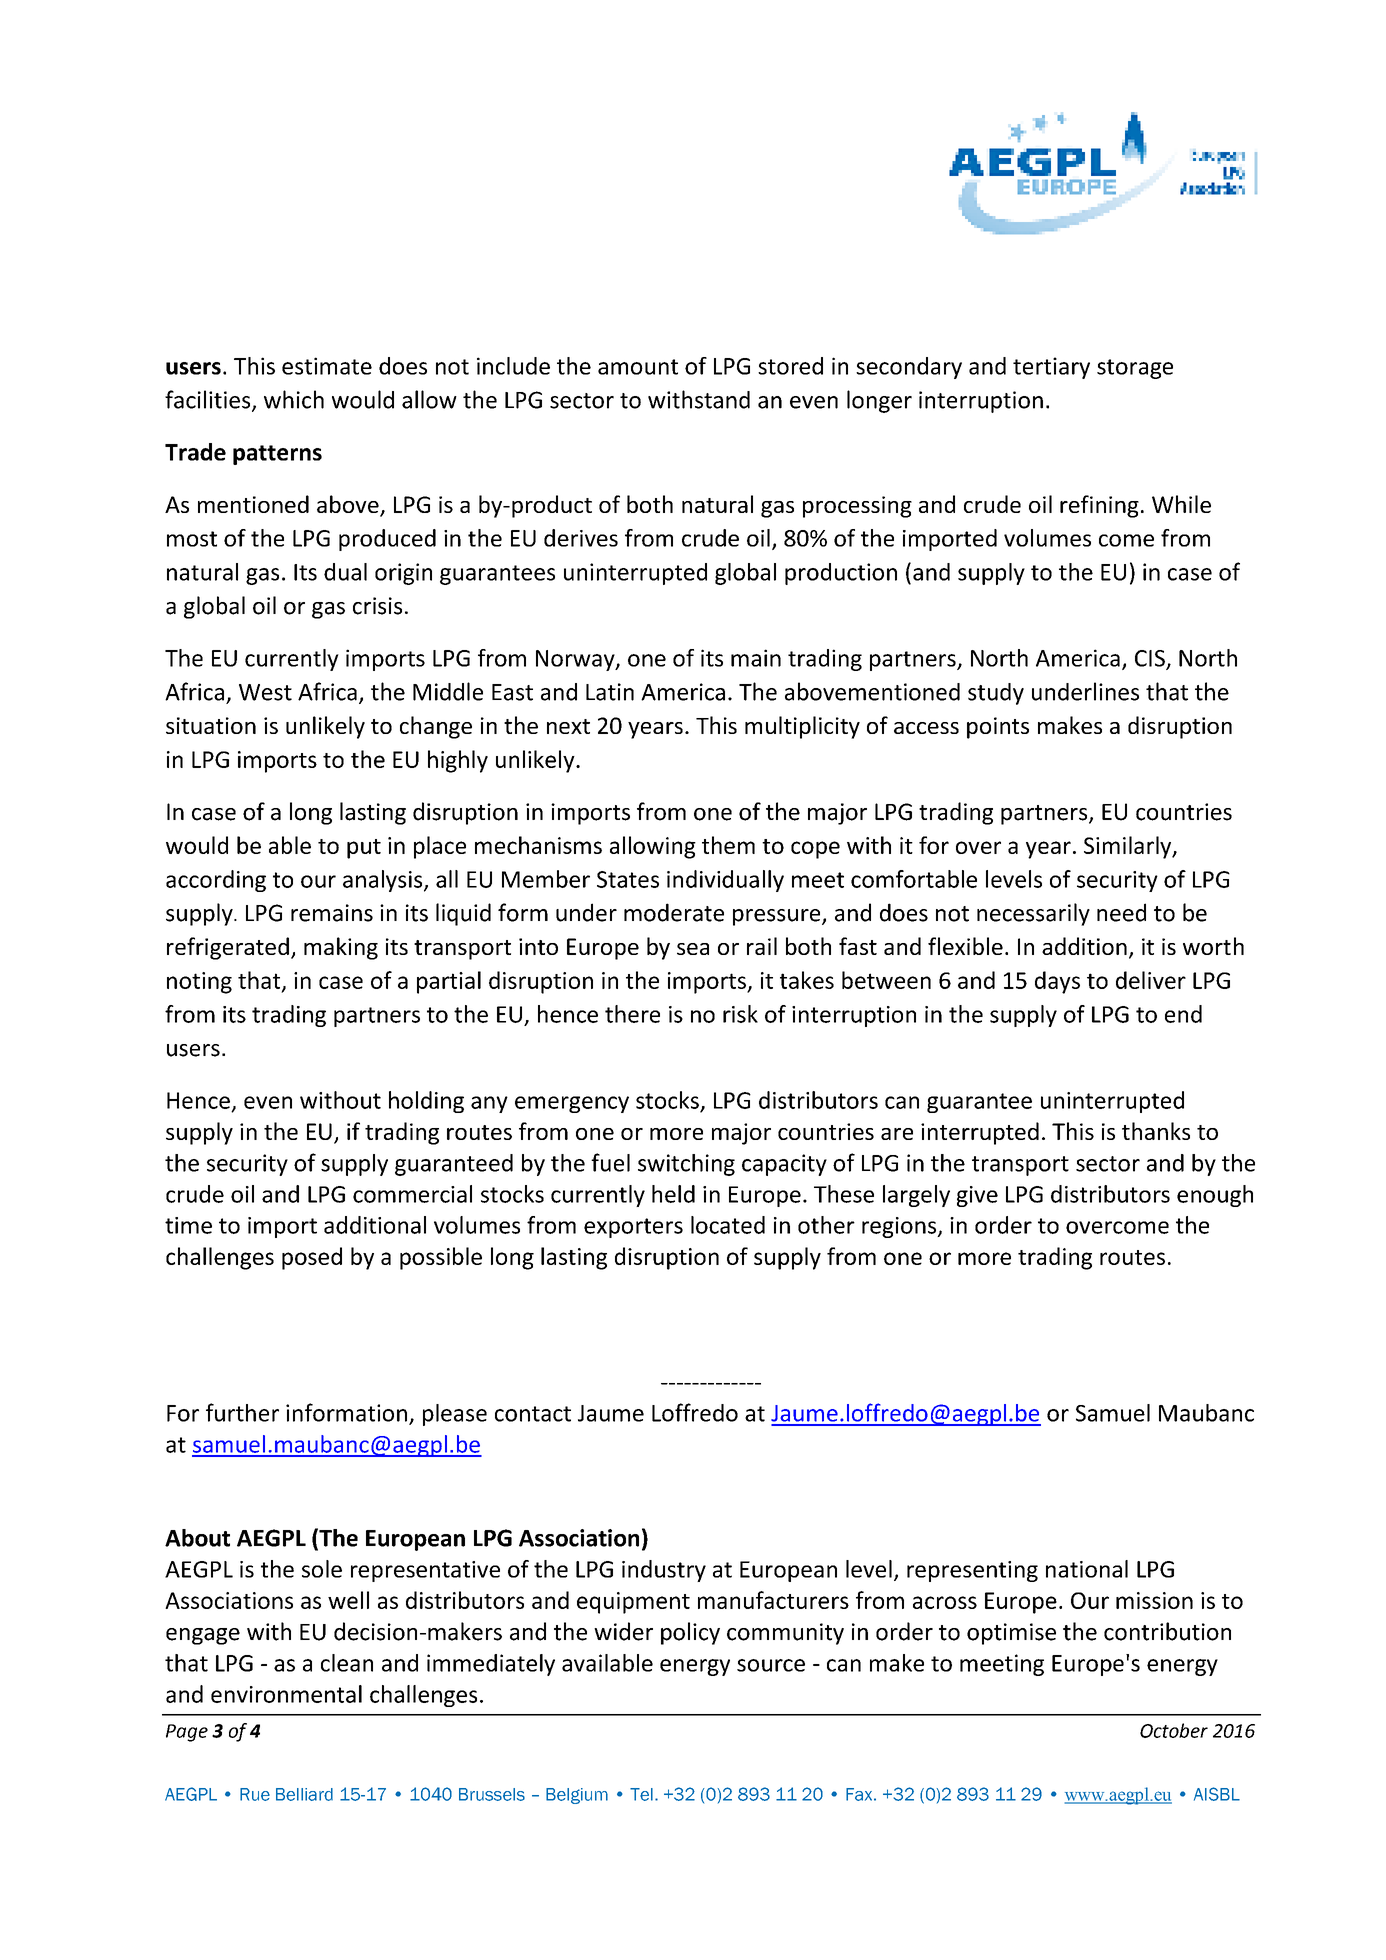  Describe the element at coordinates (1051, 368) in the screenshot. I see `tertiary` at that location.
